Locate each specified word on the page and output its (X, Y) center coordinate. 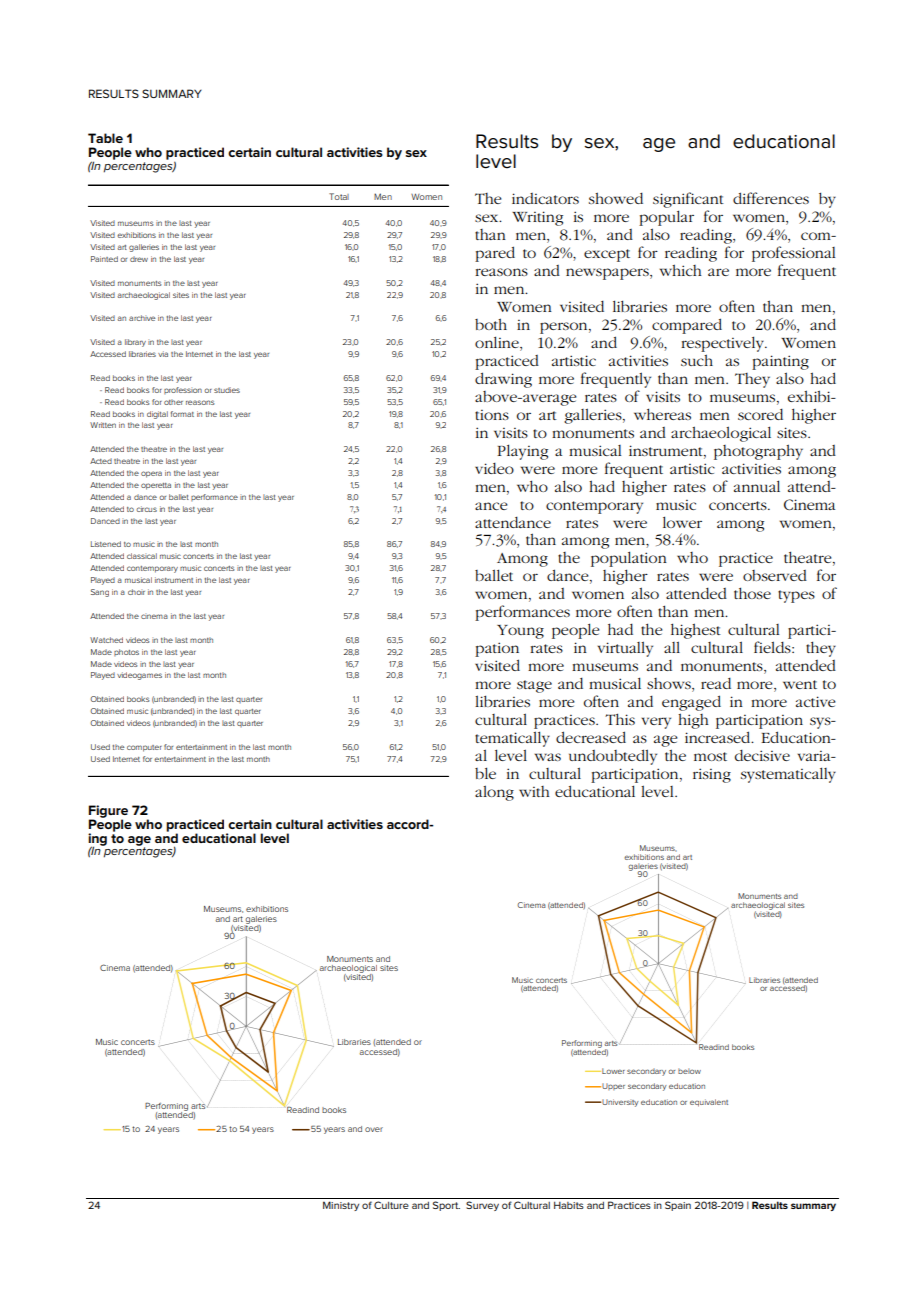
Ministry (341, 1206)
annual (757, 486)
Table (105, 138)
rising (712, 775)
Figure (108, 812)
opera (151, 474)
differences (771, 198)
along (494, 793)
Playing (522, 452)
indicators (545, 198)
